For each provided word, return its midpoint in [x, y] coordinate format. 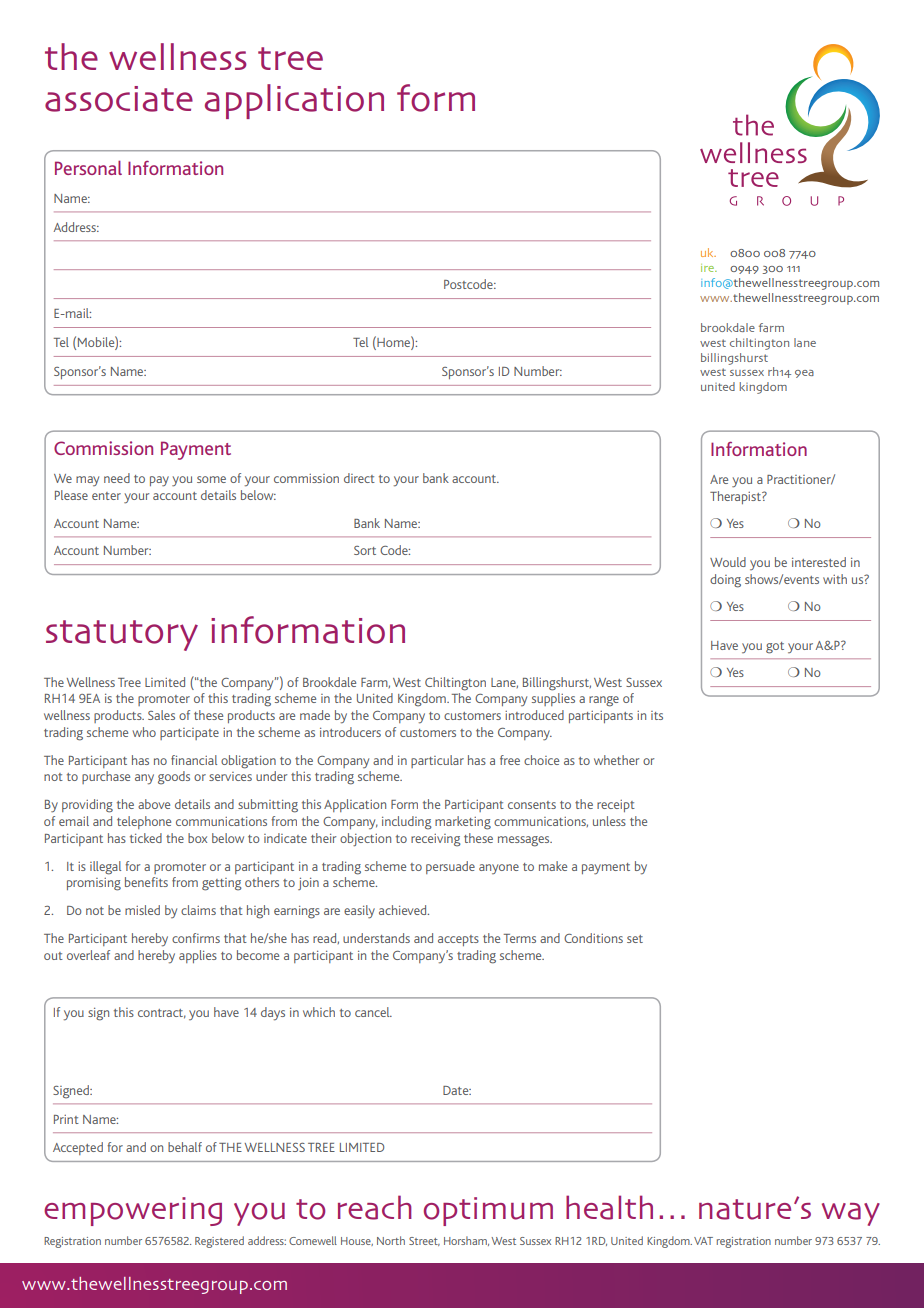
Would [728, 562]
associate [119, 99]
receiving [436, 840]
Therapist [736, 497]
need [117, 478]
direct [359, 478]
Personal [88, 167]
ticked [146, 838]
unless [609, 821]
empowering [133, 1211]
